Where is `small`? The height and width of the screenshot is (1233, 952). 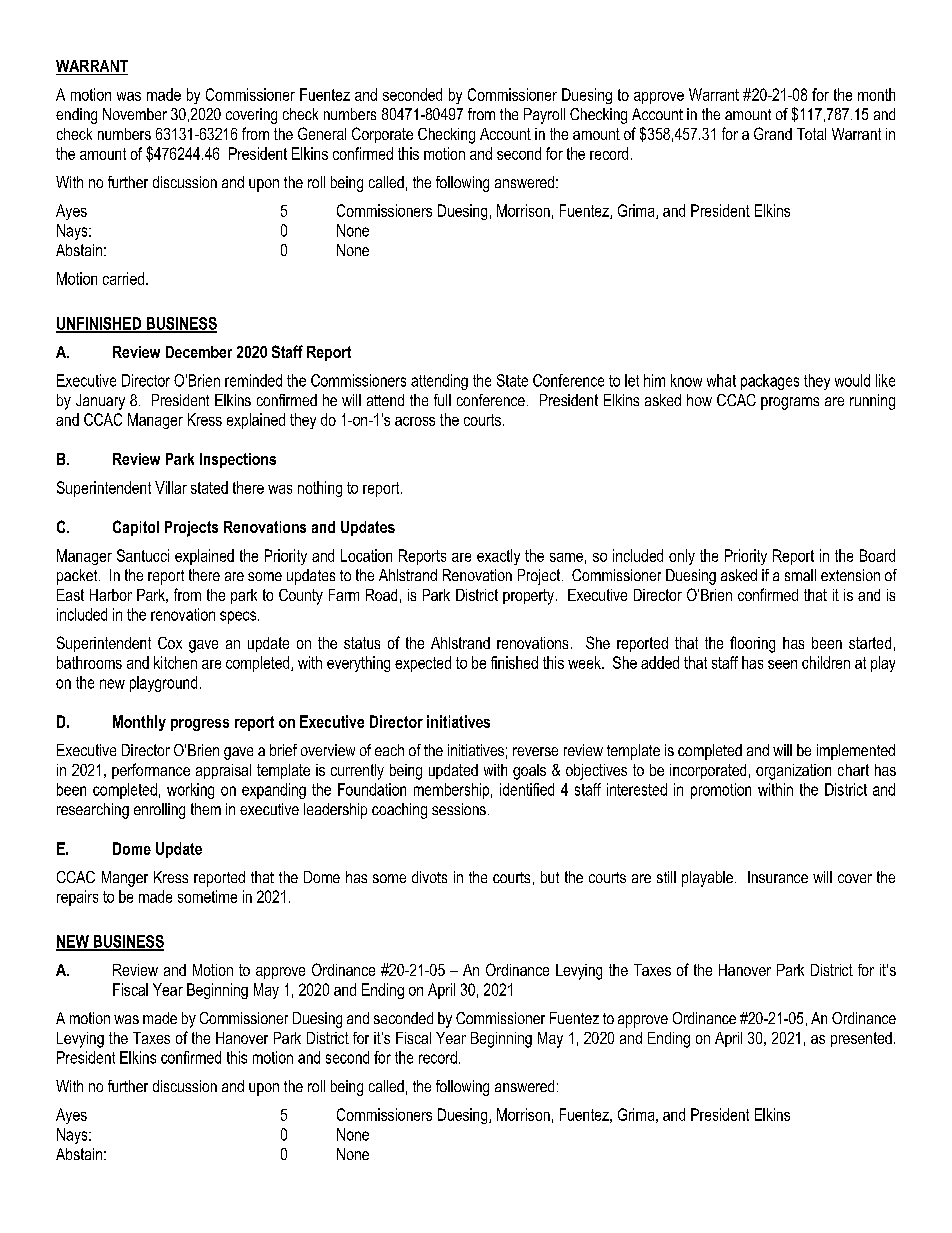
small is located at coordinates (800, 575).
